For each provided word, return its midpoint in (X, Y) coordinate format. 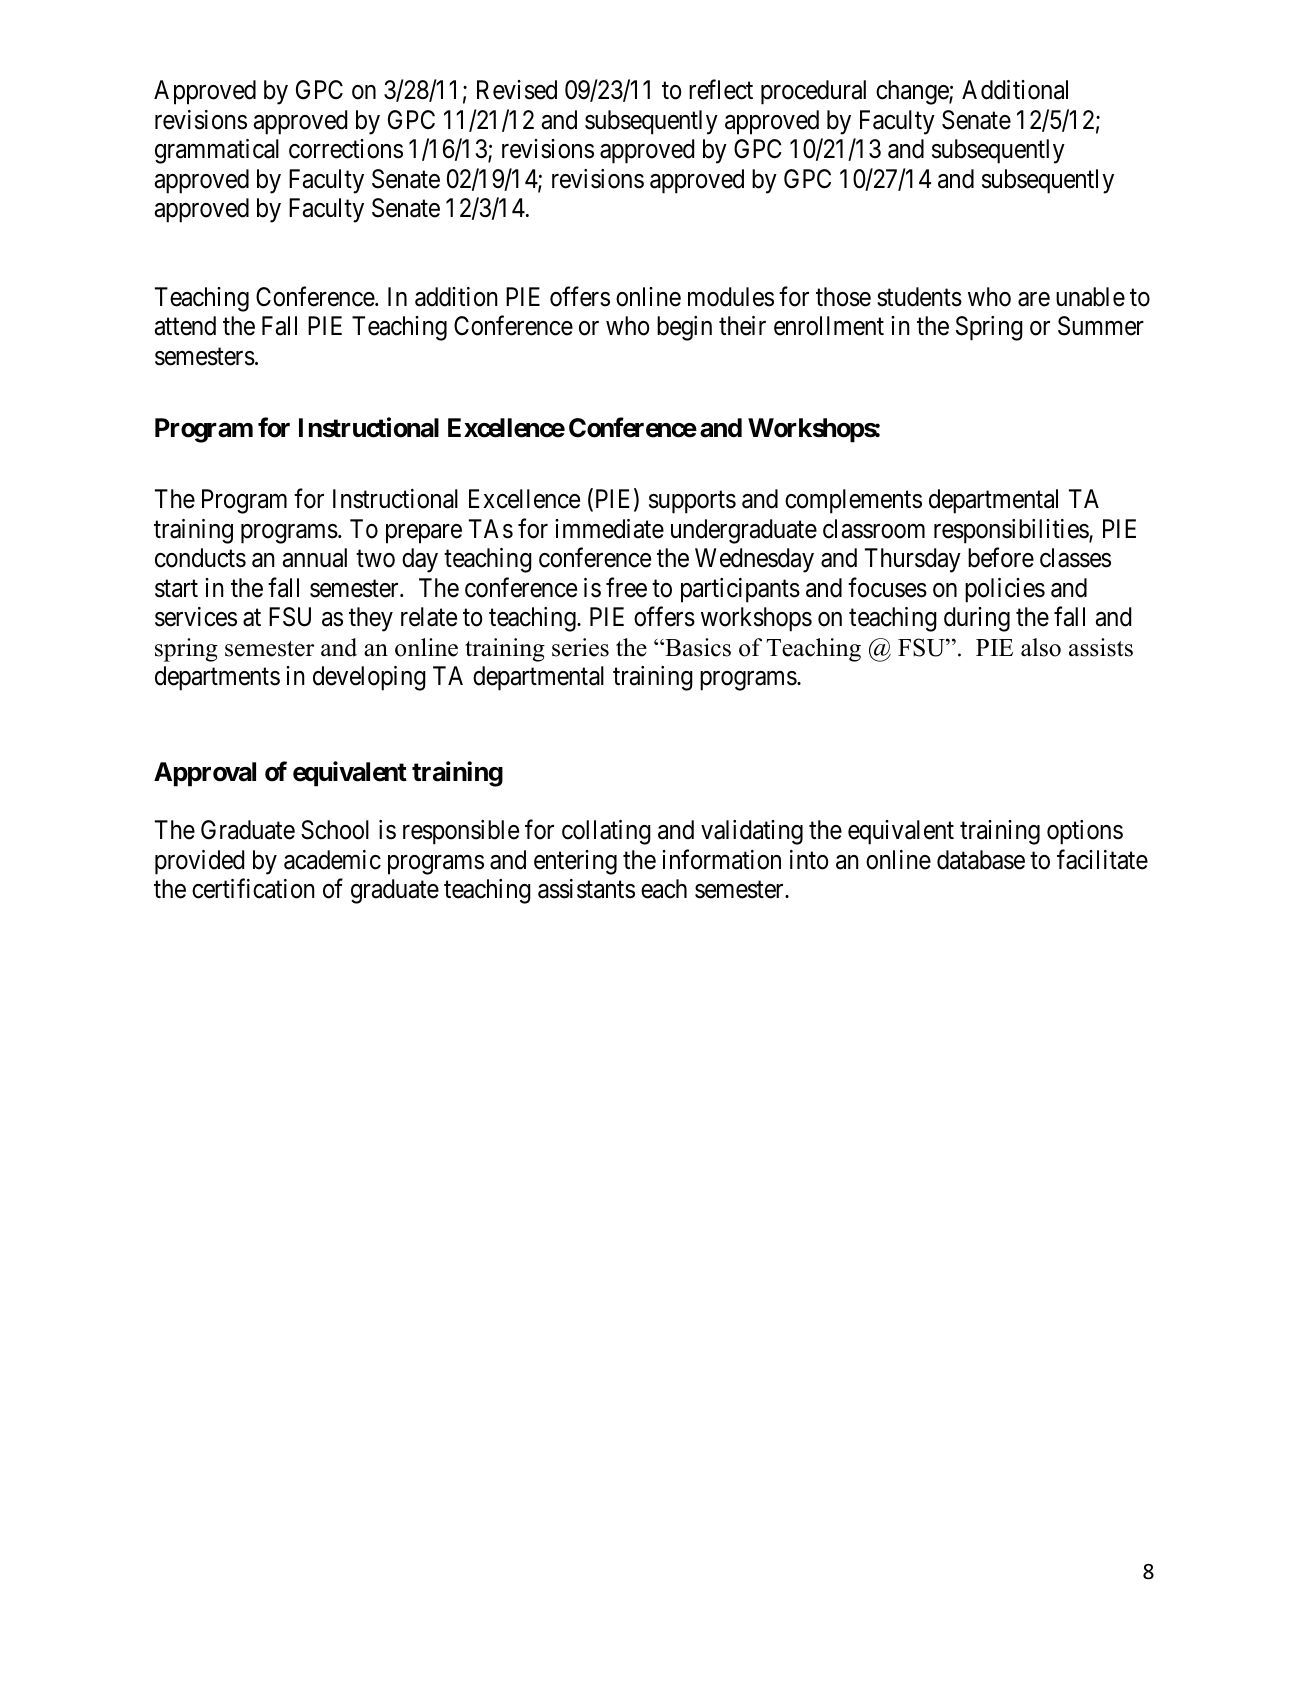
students (919, 297)
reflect (721, 90)
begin (684, 328)
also (1041, 647)
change (913, 92)
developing (369, 678)
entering (575, 862)
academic (332, 860)
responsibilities (1012, 531)
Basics (697, 647)
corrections (346, 149)
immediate (609, 529)
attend (185, 326)
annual (315, 558)
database (981, 860)
